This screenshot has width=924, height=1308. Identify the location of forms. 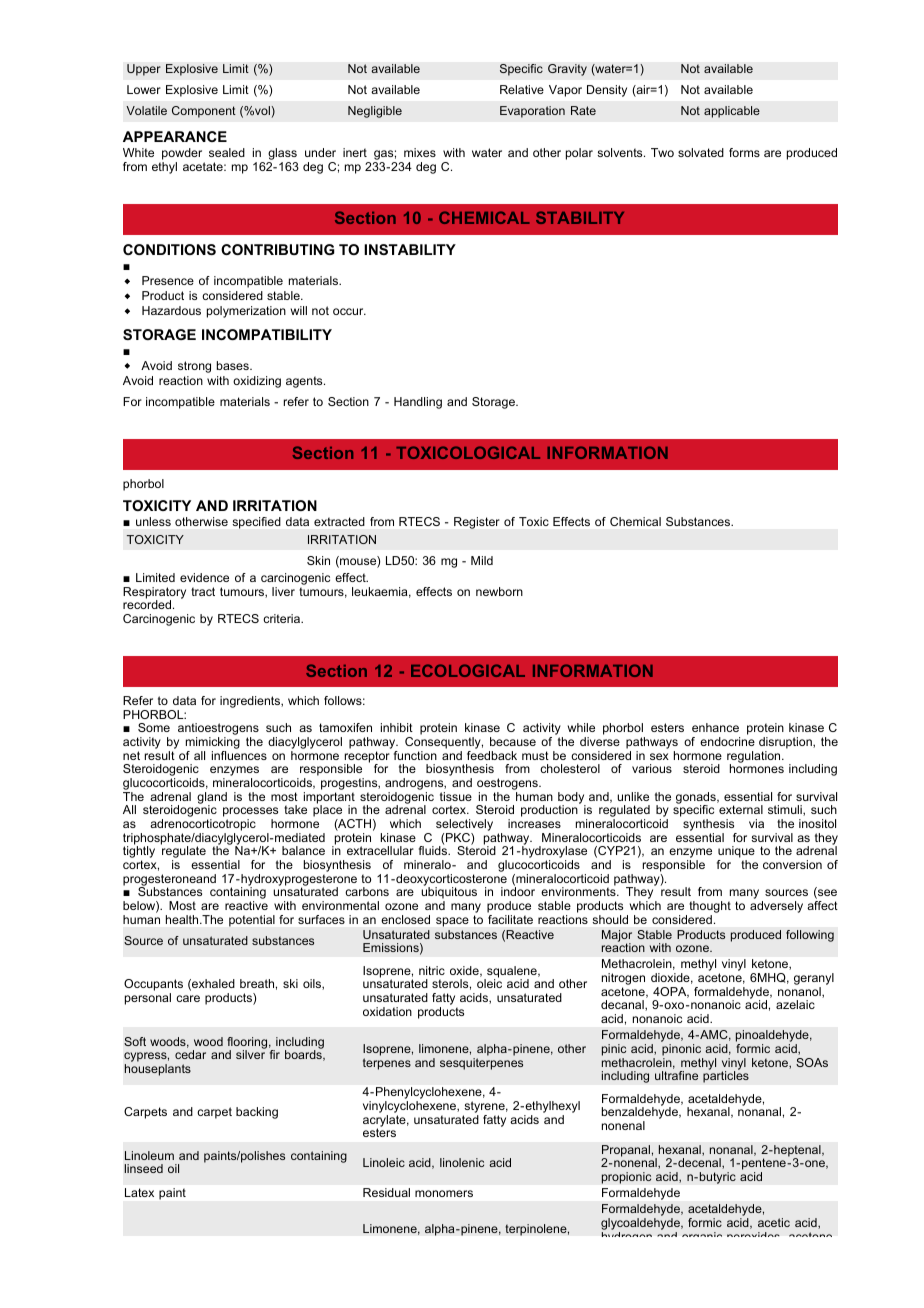
(744, 152).
